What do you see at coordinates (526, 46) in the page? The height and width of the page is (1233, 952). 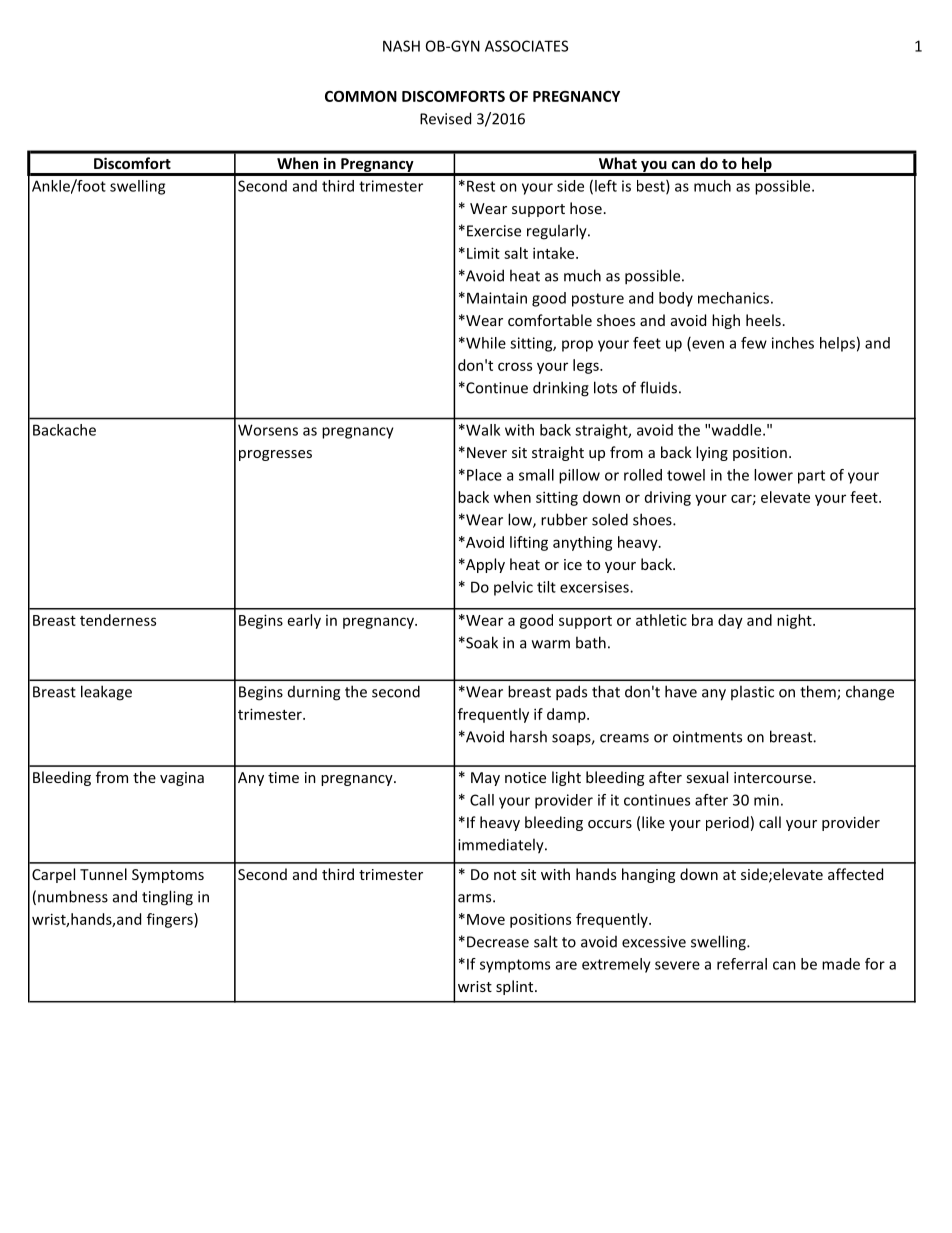 I see `ASSOCIATES` at bounding box center [526, 46].
